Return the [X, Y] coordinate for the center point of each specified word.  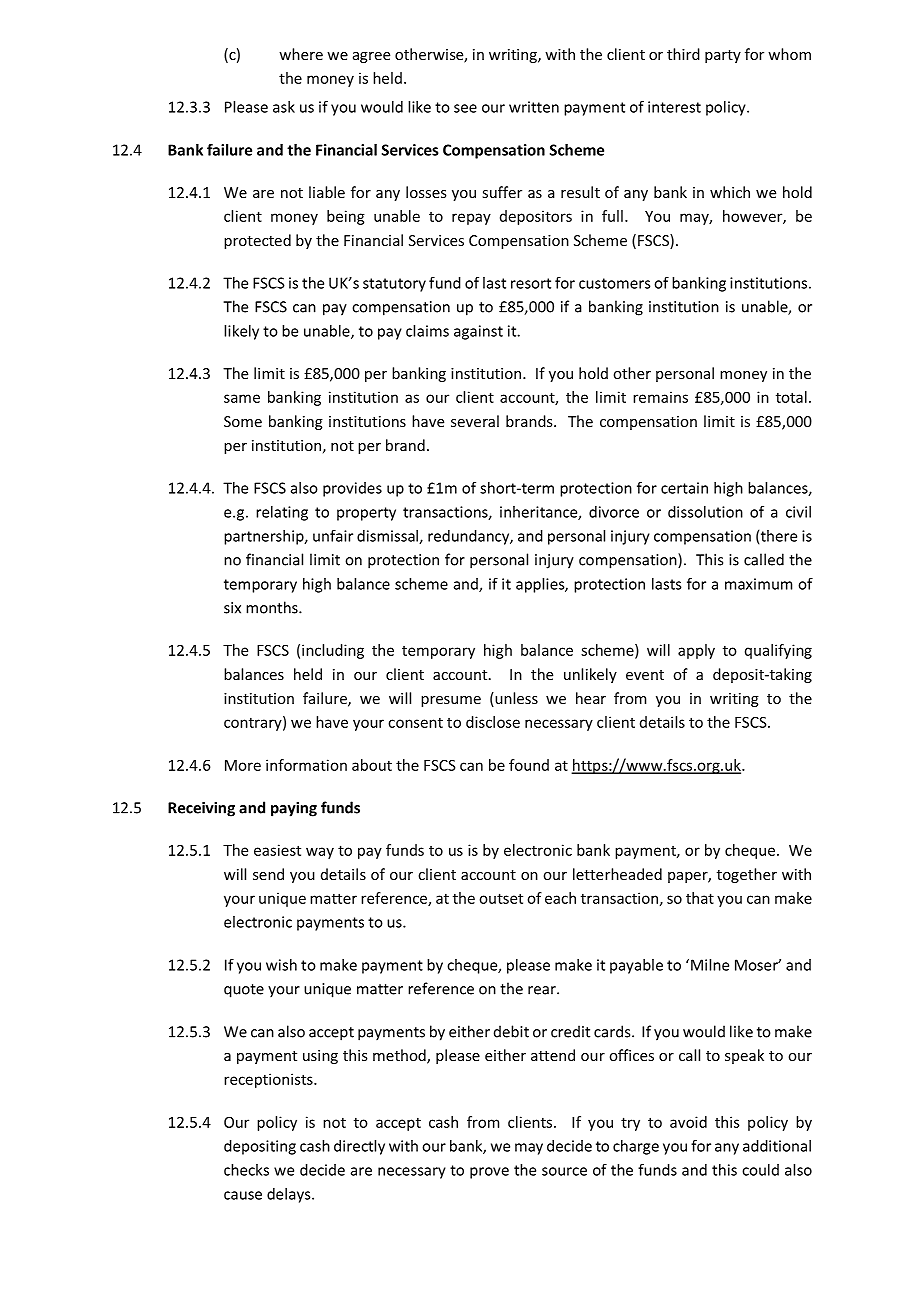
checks [246, 1170]
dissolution [705, 512]
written [534, 107]
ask [284, 107]
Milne [710, 965]
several [475, 421]
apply [696, 651]
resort [531, 283]
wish [281, 965]
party [723, 56]
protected [257, 241]
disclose [493, 722]
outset [501, 898]
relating [282, 513]
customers [614, 283]
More [243, 765]
